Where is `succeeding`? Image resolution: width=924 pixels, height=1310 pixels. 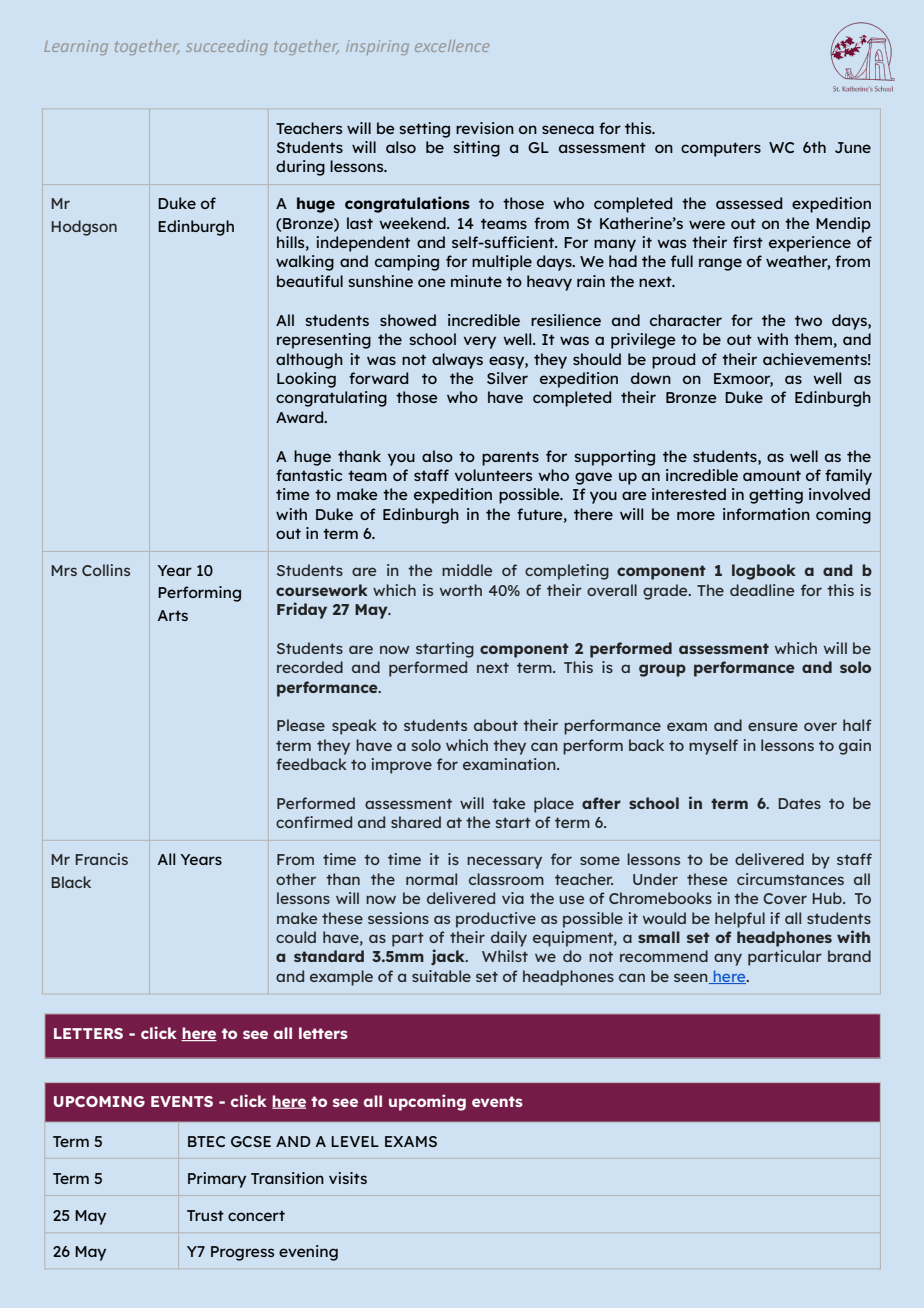 succeeding is located at coordinates (227, 47).
